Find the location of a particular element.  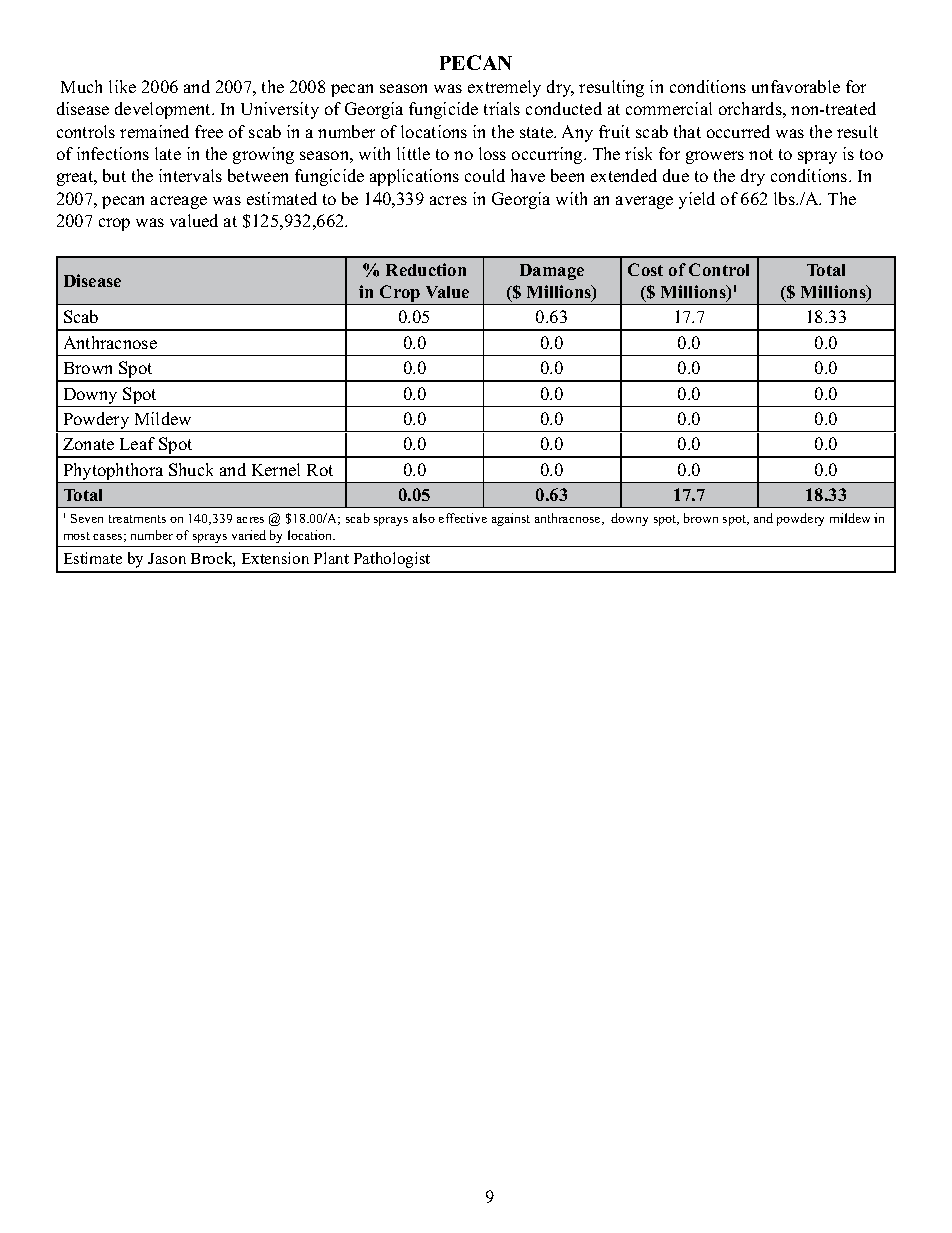

development is located at coordinates (164, 110).
